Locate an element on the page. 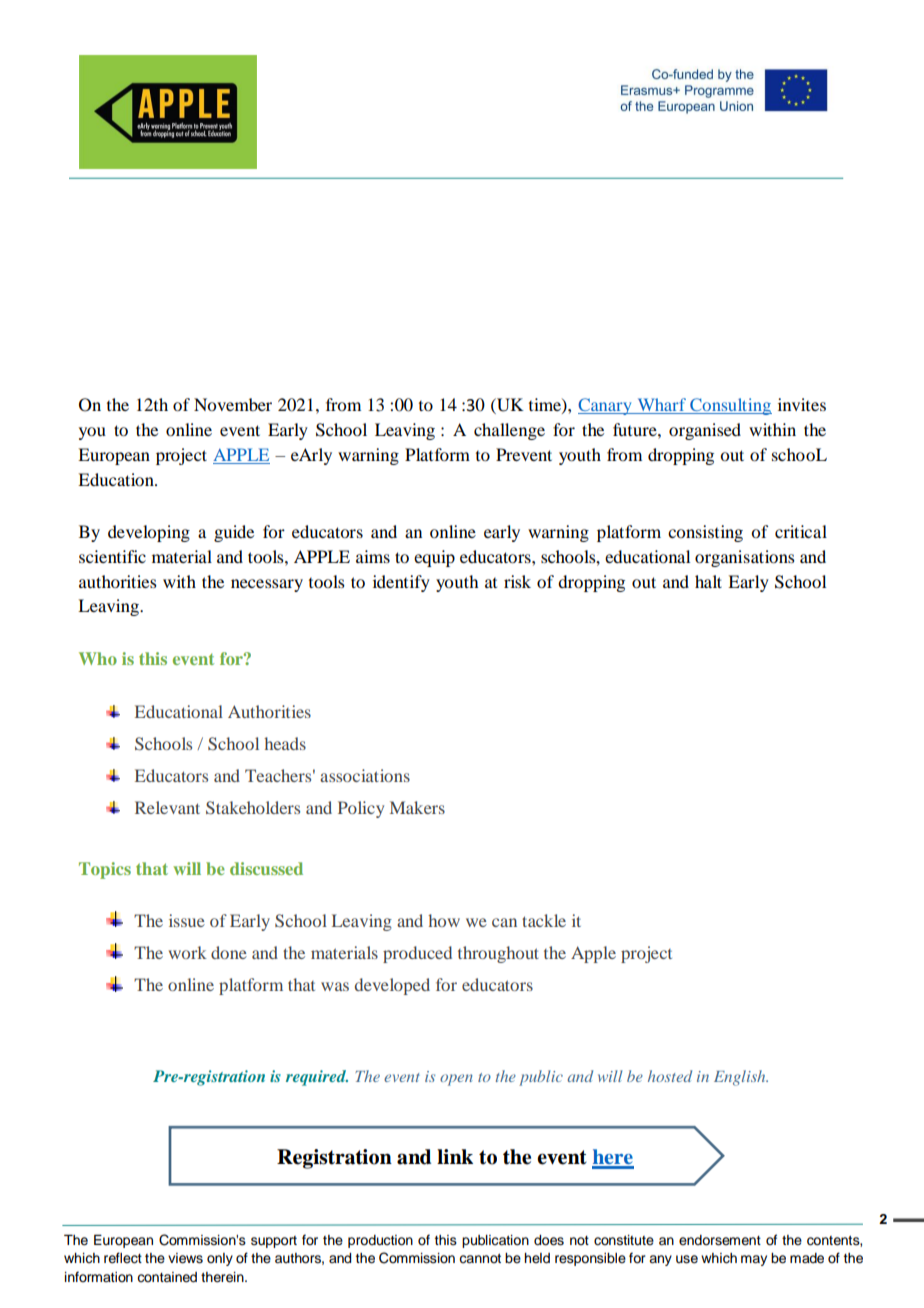 This document has width=924, height=1308. Makers is located at coordinates (417, 807).
